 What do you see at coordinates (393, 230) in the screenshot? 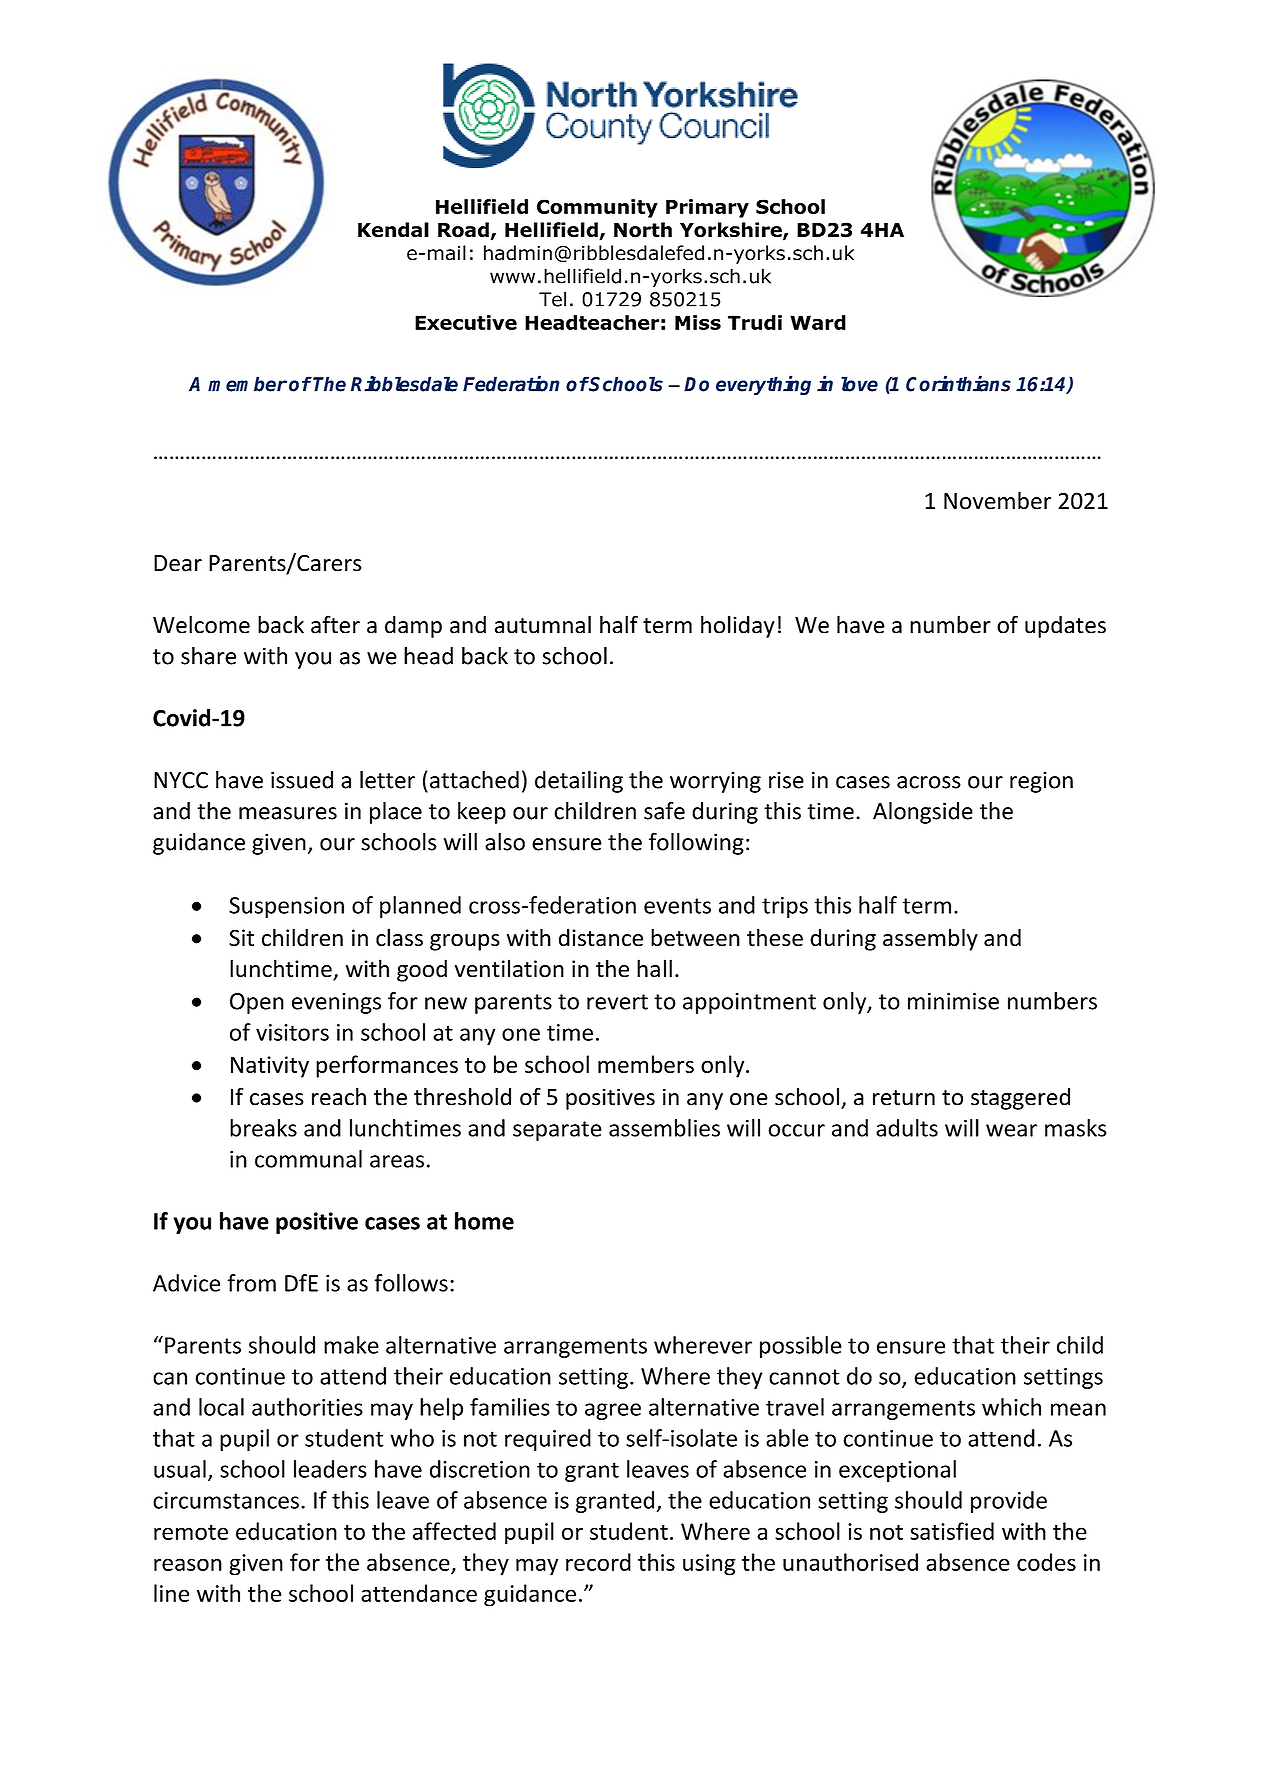
I see `Kendal` at bounding box center [393, 230].
